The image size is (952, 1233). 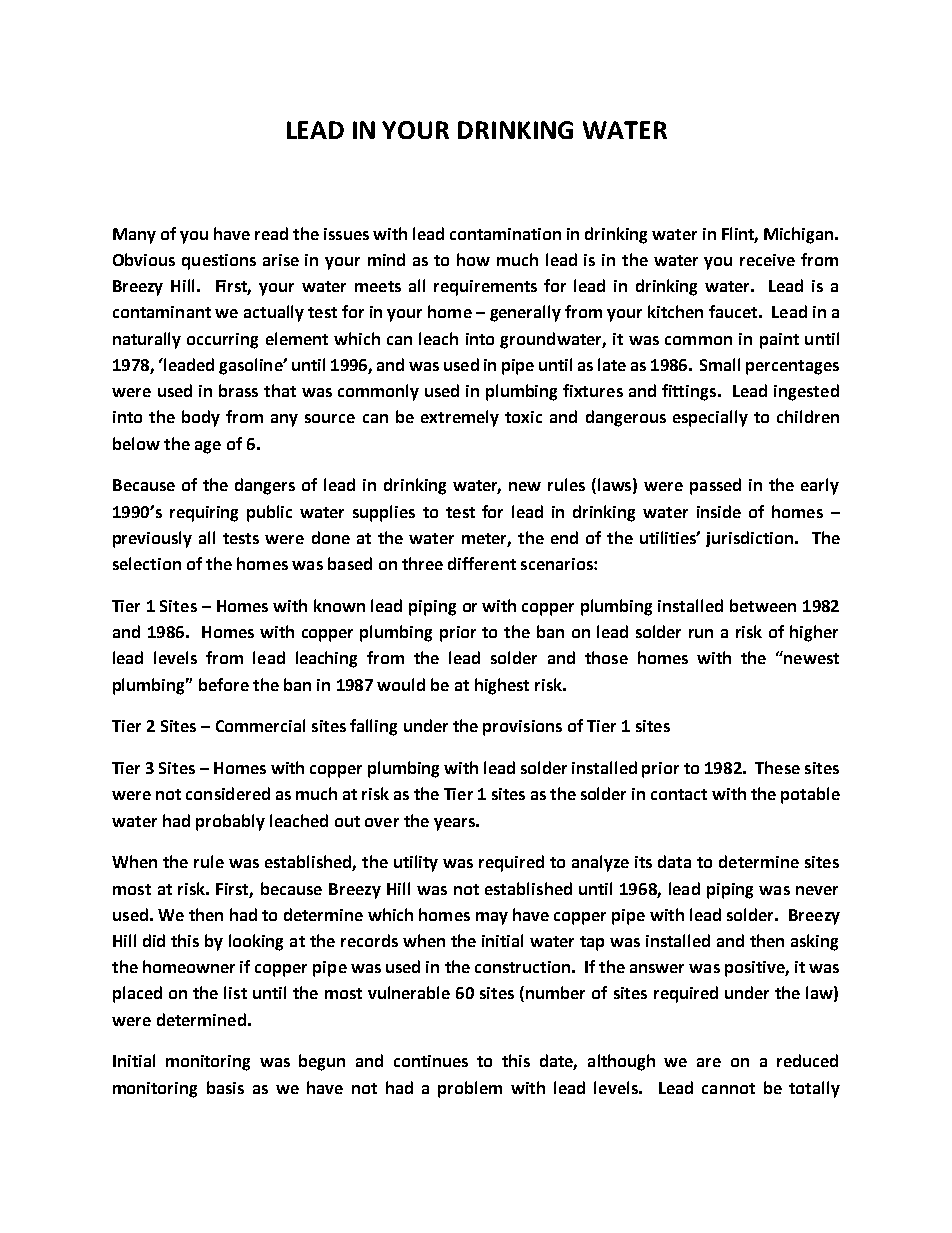 I want to click on run, so click(x=701, y=633).
